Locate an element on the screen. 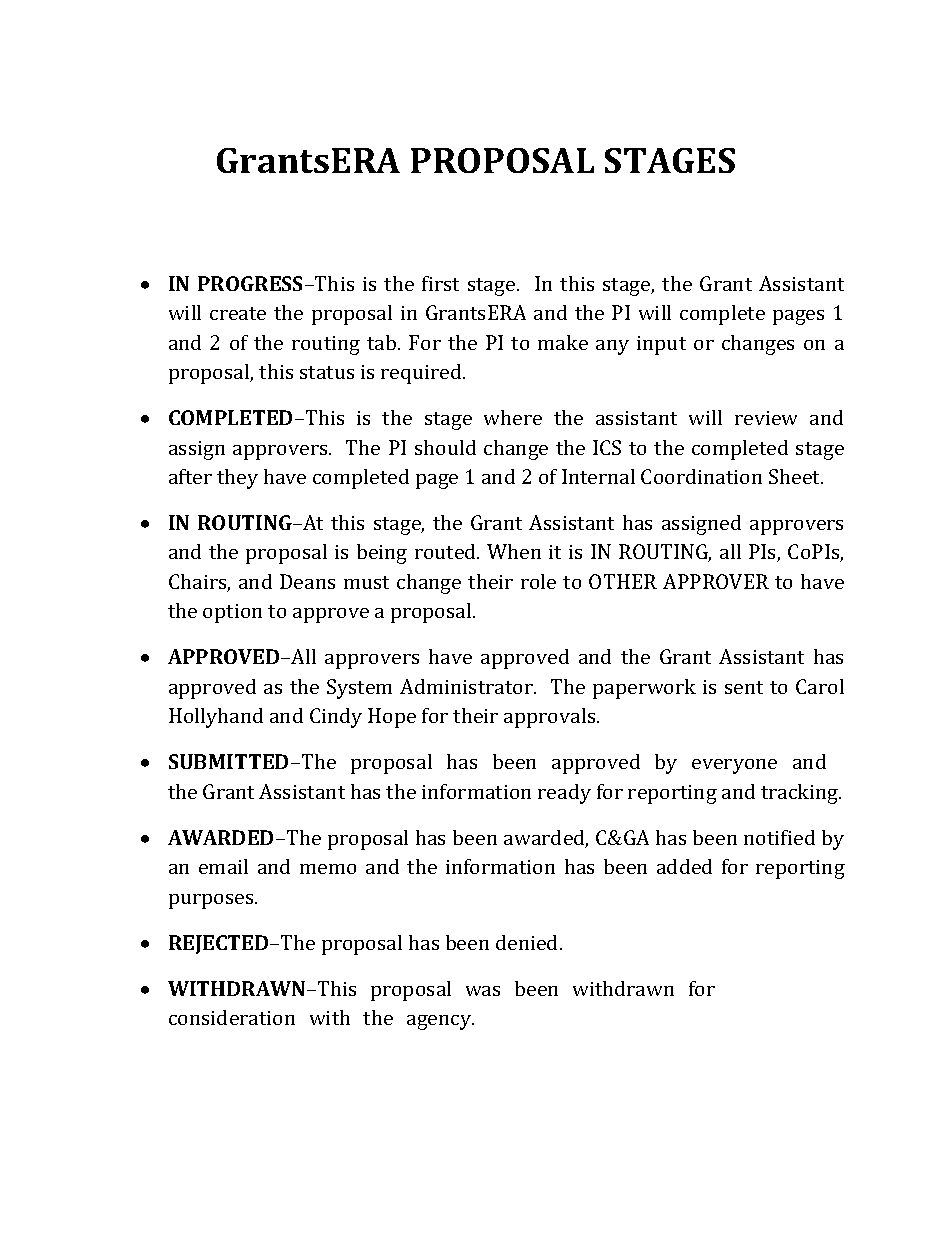  When is located at coordinates (514, 551).
